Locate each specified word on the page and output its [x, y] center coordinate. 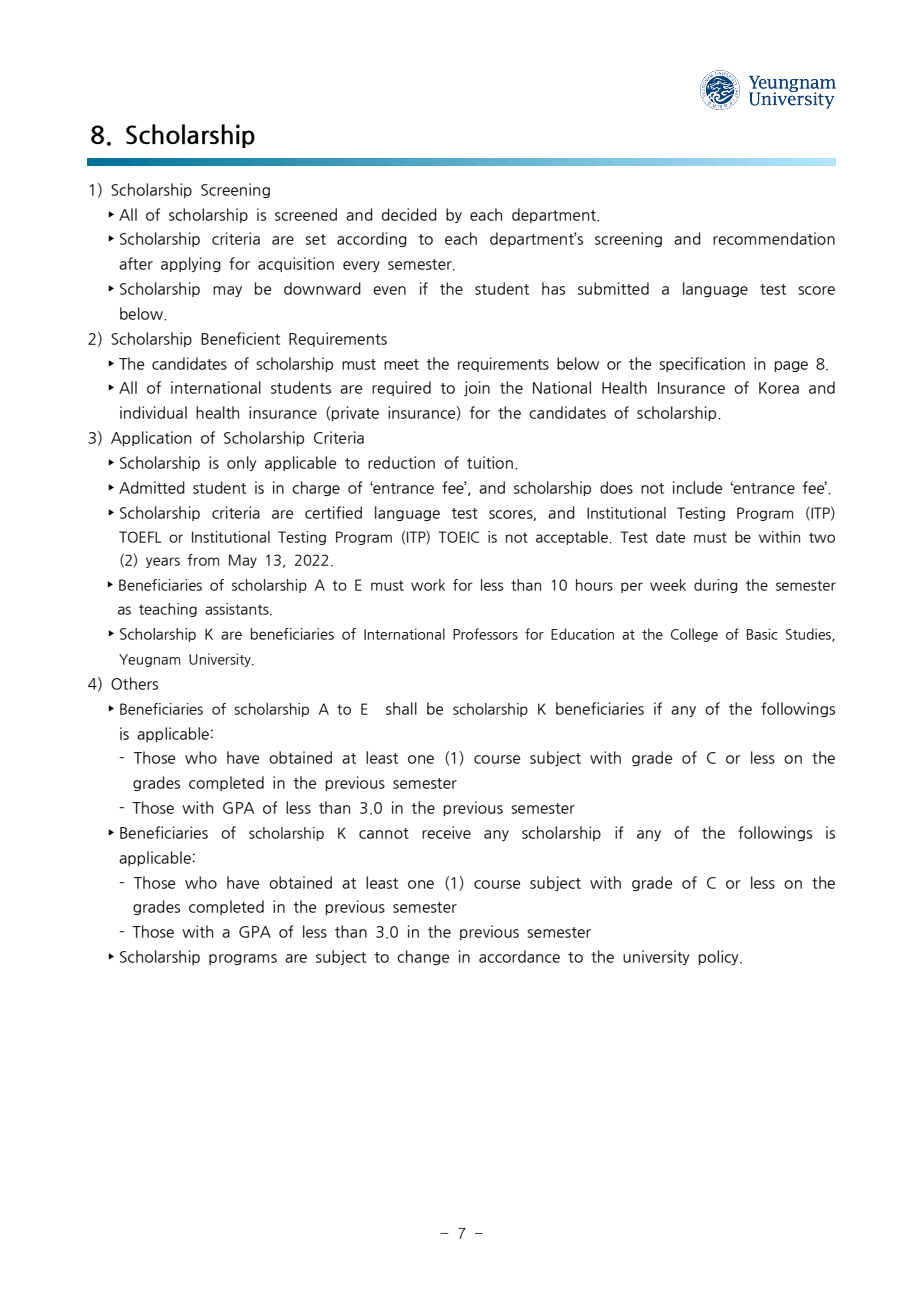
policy [719, 957]
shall [401, 708]
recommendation [774, 238]
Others [134, 683]
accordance [519, 956]
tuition [490, 462]
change [423, 957]
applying [191, 264]
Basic [762, 634]
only [242, 463]
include [697, 487]
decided [409, 214]
